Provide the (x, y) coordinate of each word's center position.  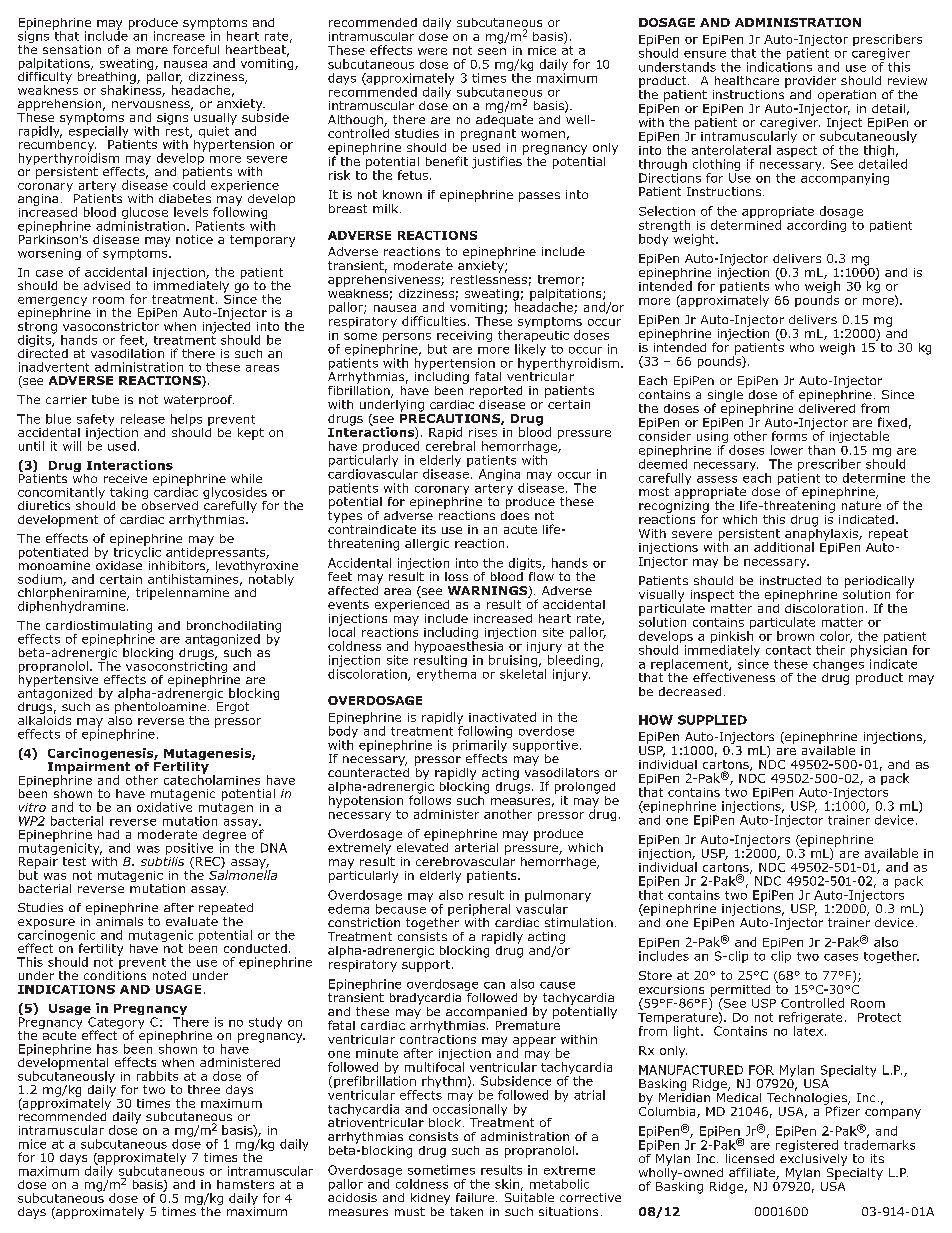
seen (492, 51)
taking (129, 494)
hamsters (245, 1184)
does (515, 514)
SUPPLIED (712, 720)
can (494, 985)
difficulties (434, 321)
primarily (480, 746)
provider (810, 82)
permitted (739, 992)
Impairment (89, 767)
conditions (115, 974)
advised (107, 285)
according (816, 226)
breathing (108, 77)
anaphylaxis (822, 534)
